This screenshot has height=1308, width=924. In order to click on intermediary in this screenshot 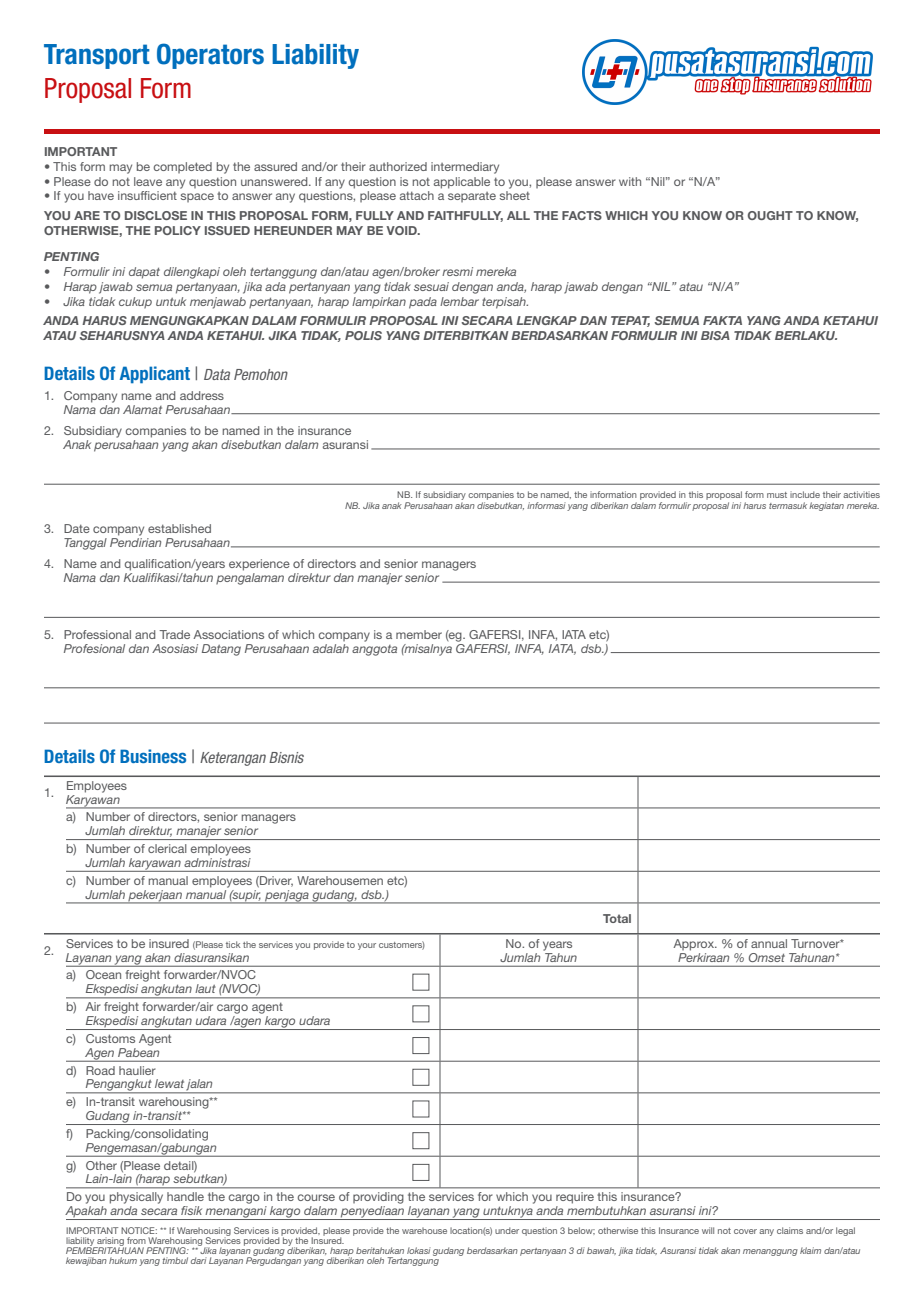, I will do `click(465, 168)`.
